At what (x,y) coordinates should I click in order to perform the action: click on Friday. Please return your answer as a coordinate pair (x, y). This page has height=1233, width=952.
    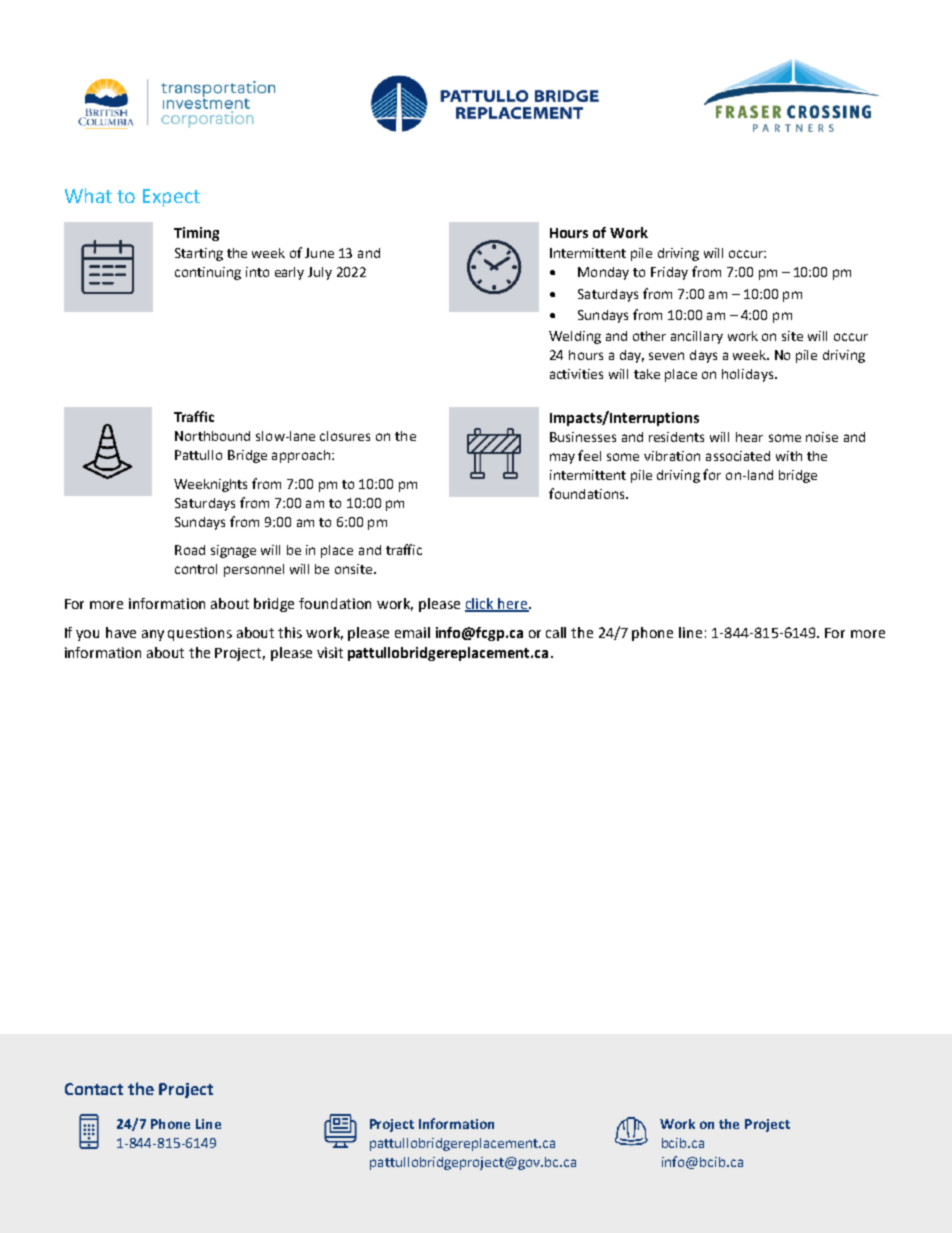
    Looking at the image, I should click on (669, 273).
